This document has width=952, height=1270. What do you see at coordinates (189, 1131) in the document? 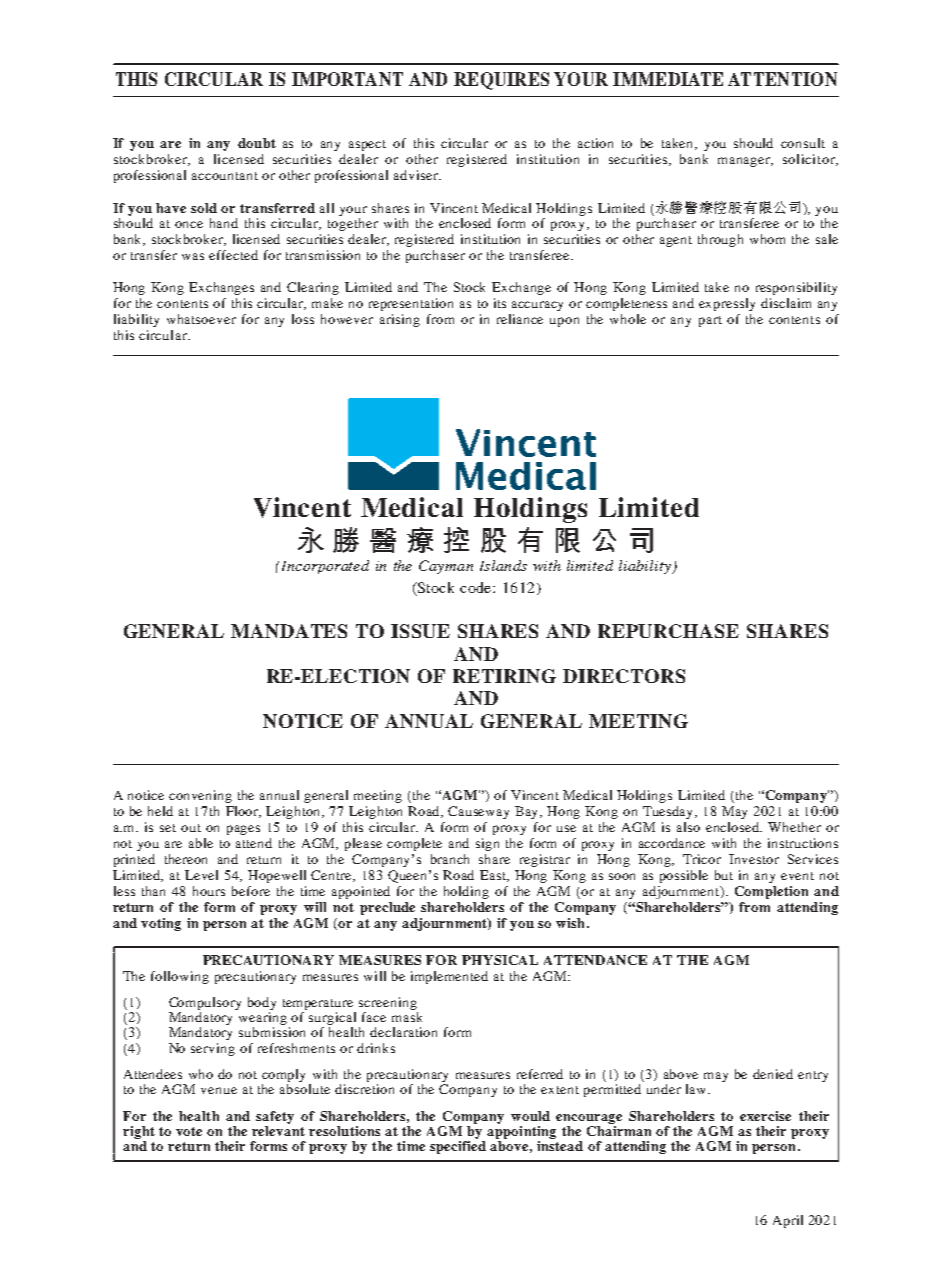
I see `vote` at bounding box center [189, 1131].
